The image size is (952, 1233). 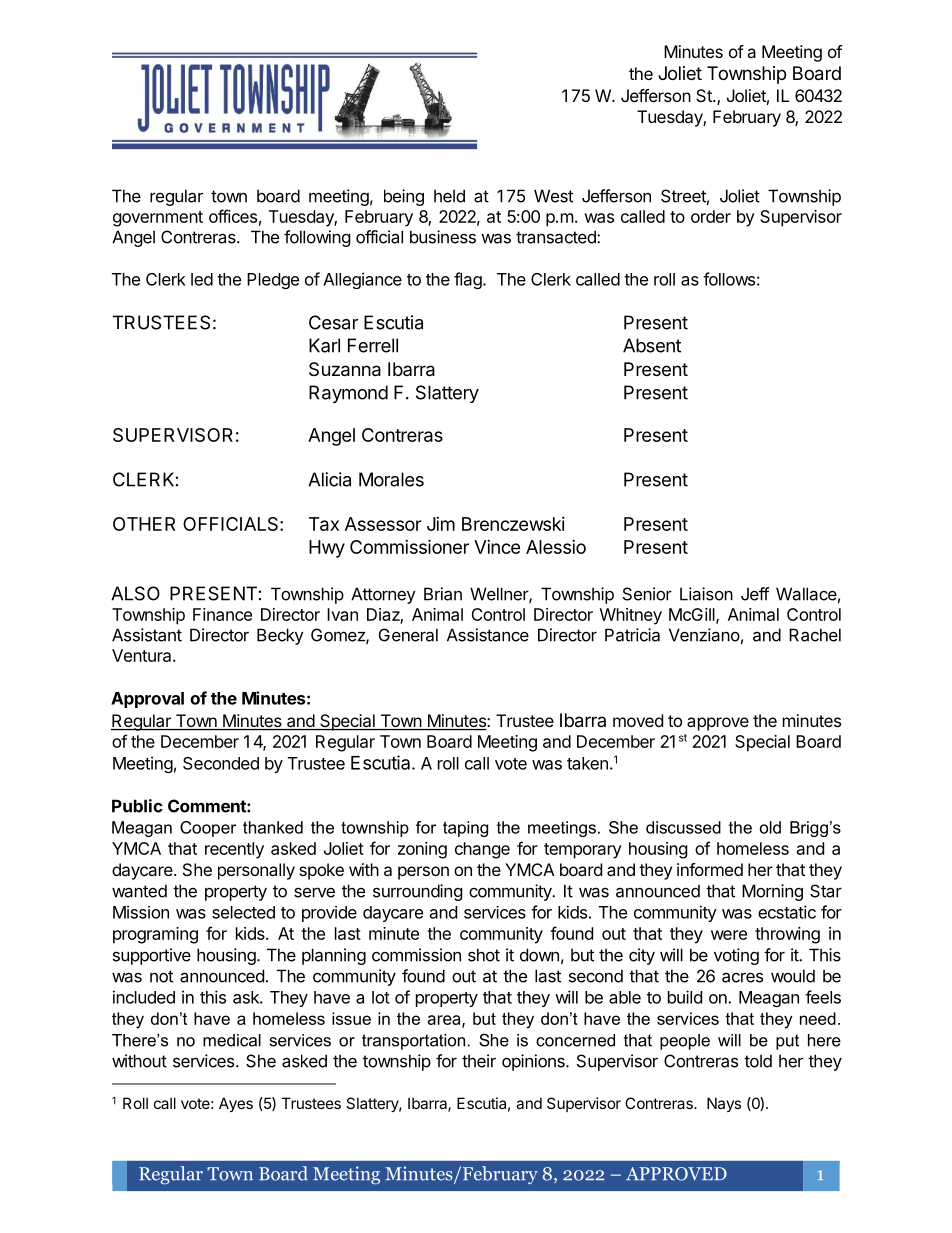 What do you see at coordinates (443, 237) in the page?
I see `business` at bounding box center [443, 237].
